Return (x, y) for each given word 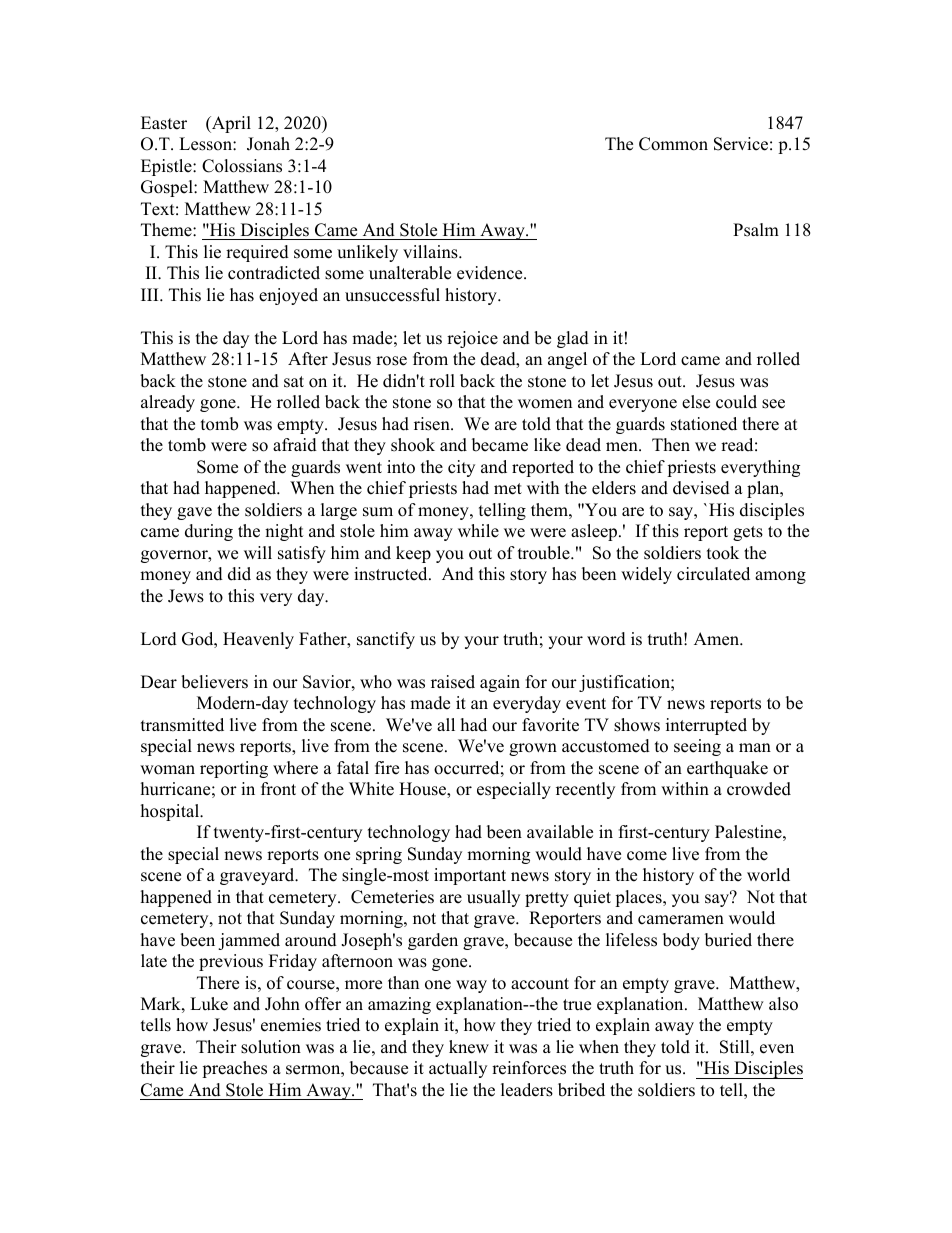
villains (431, 252)
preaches (234, 1069)
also (783, 1004)
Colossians (242, 166)
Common (673, 144)
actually (458, 1069)
